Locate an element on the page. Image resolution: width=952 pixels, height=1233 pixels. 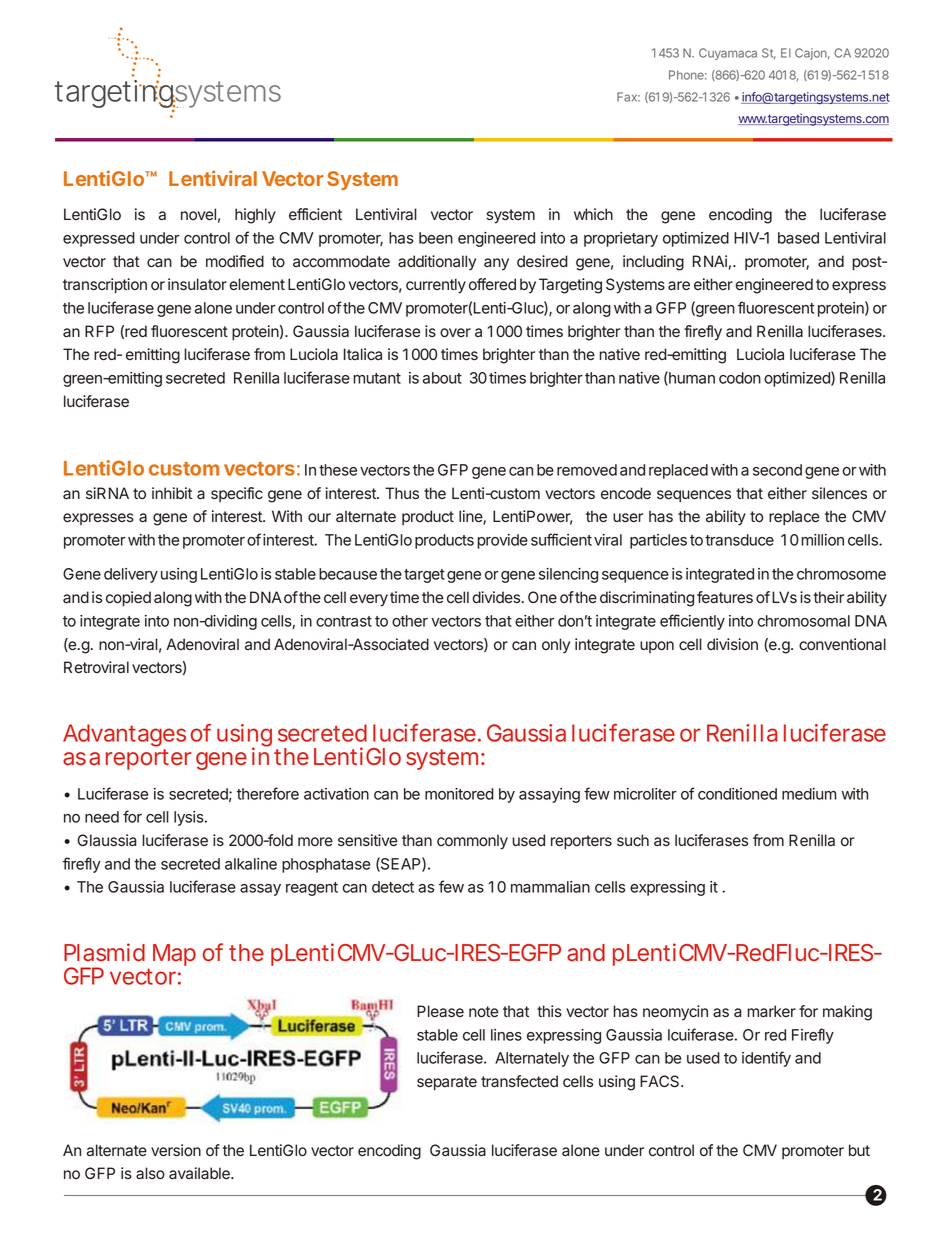
any is located at coordinates (496, 264).
